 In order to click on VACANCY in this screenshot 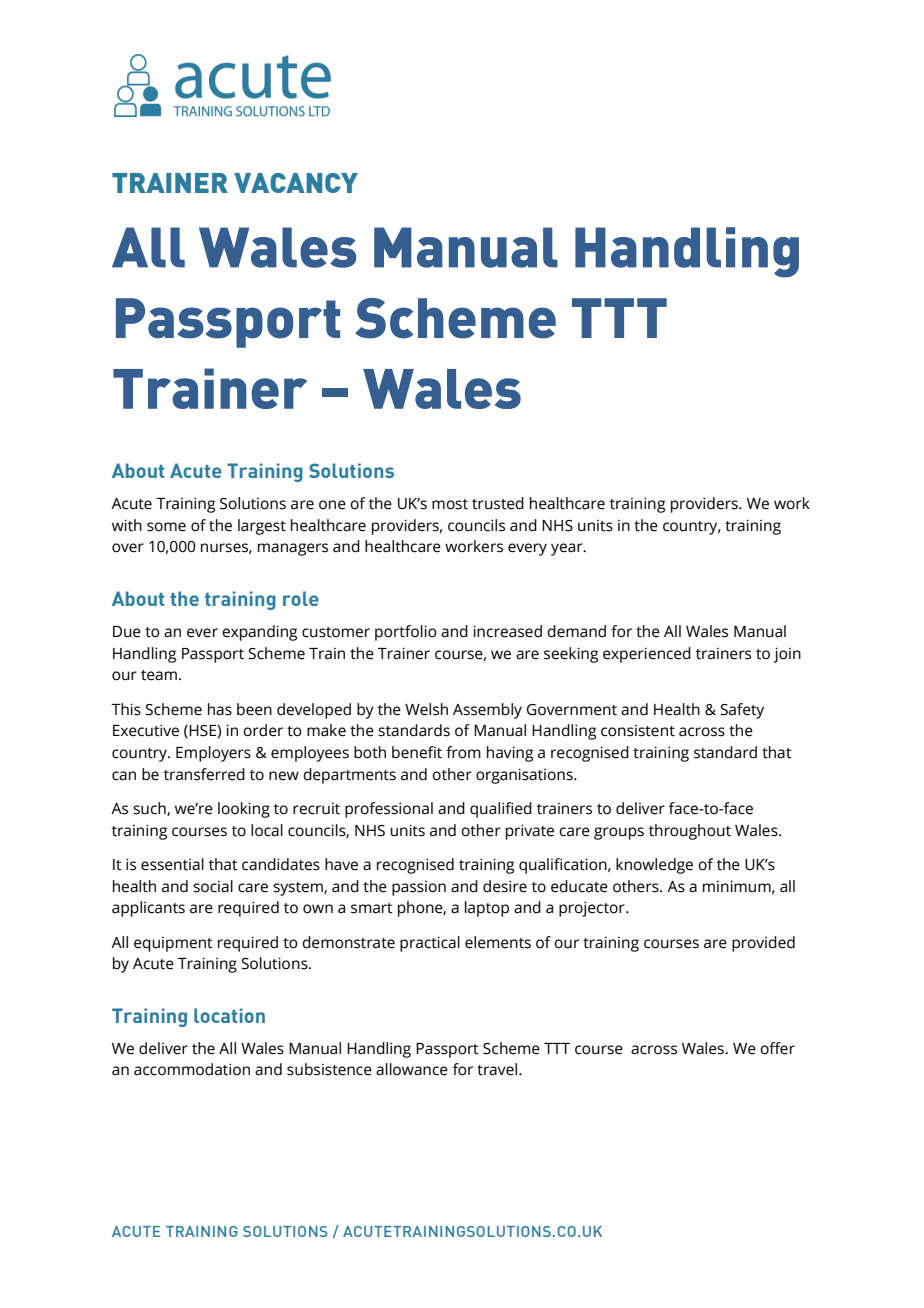, I will do `click(296, 183)`.
